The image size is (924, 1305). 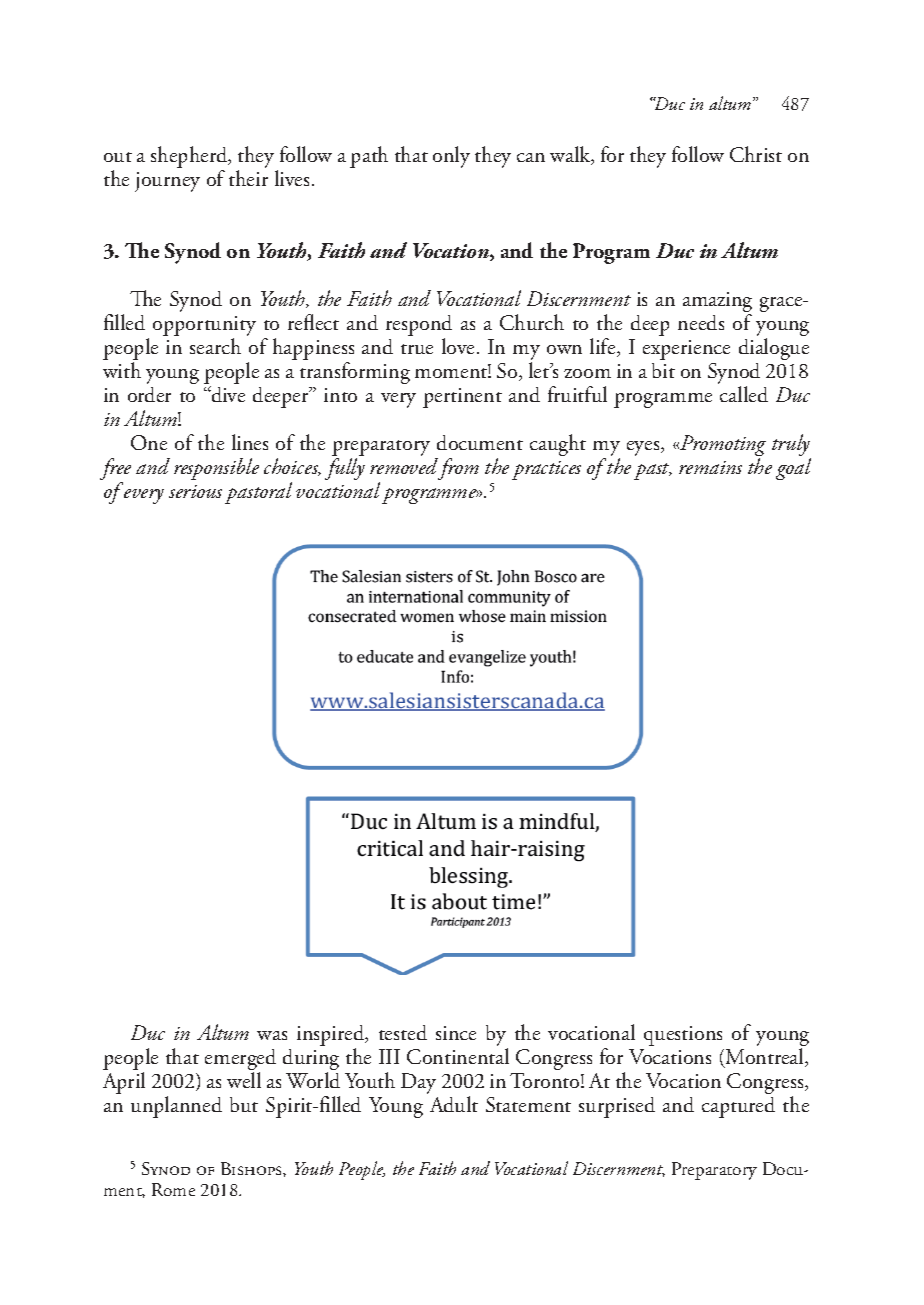 What do you see at coordinates (451, 157) in the page?
I see `only` at bounding box center [451, 157].
